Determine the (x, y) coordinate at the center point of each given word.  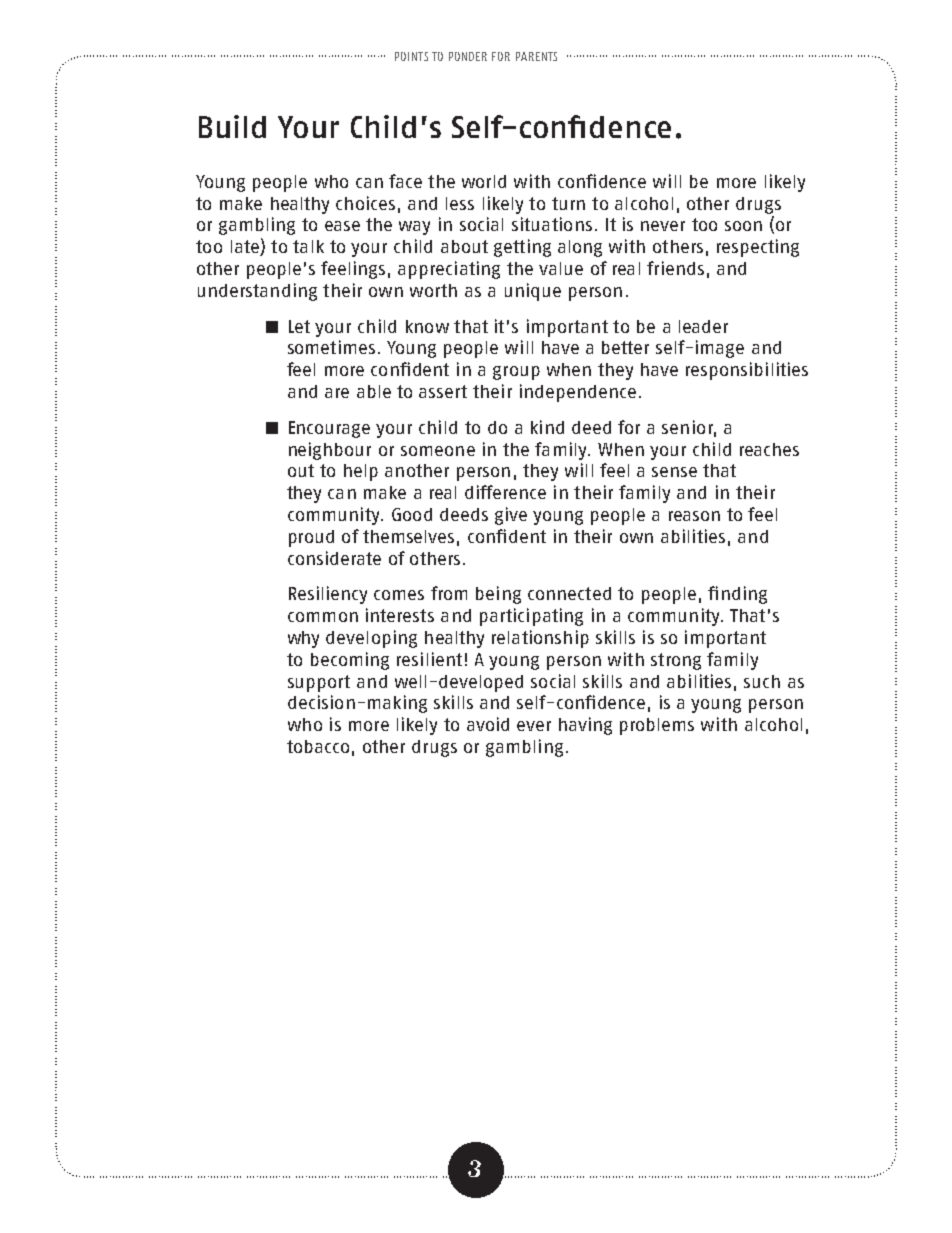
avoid (488, 724)
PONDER (468, 56)
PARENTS (536, 56)
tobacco (318, 746)
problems (657, 726)
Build (232, 126)
